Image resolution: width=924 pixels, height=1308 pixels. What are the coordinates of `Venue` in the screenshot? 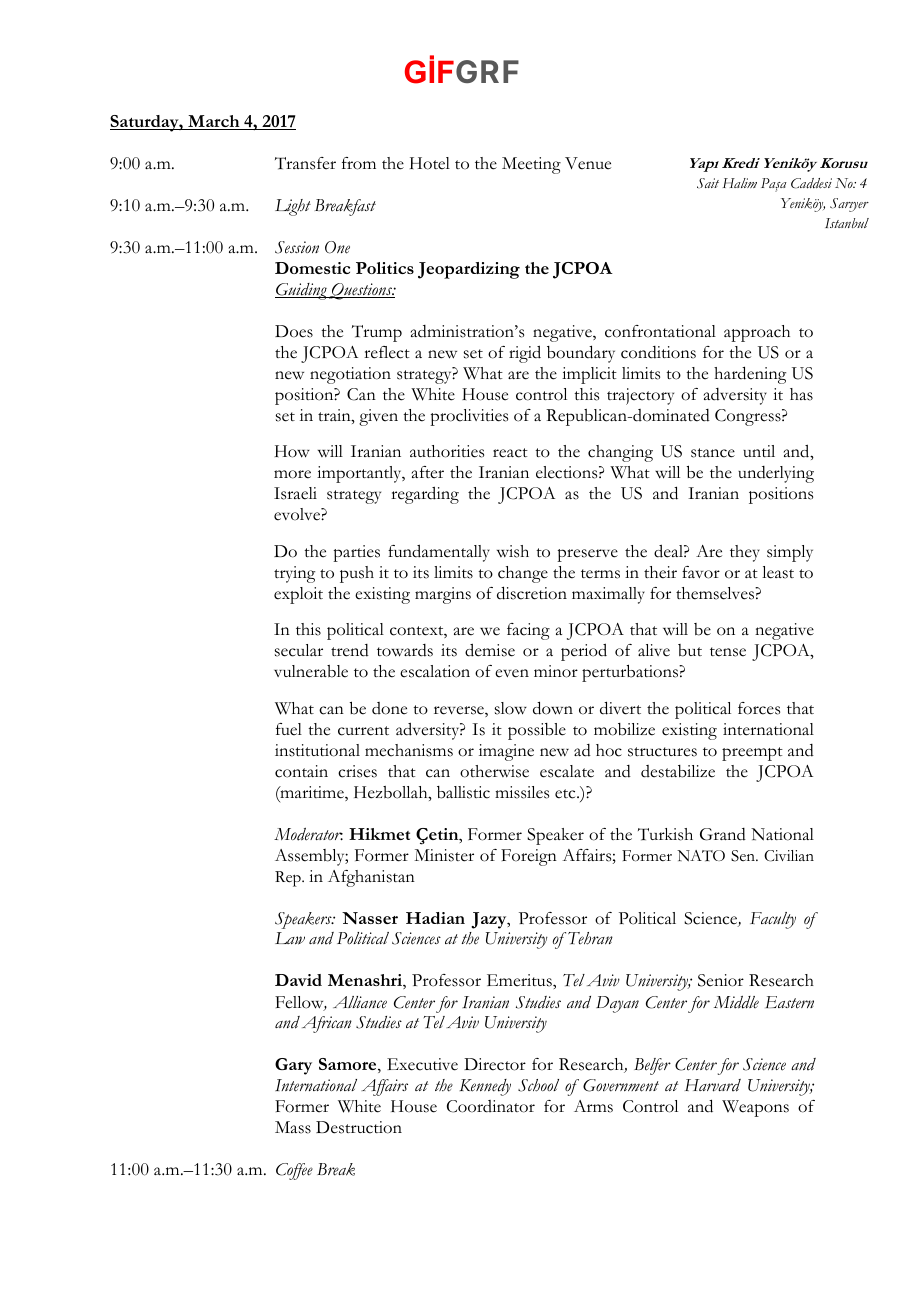 It's located at (588, 163).
